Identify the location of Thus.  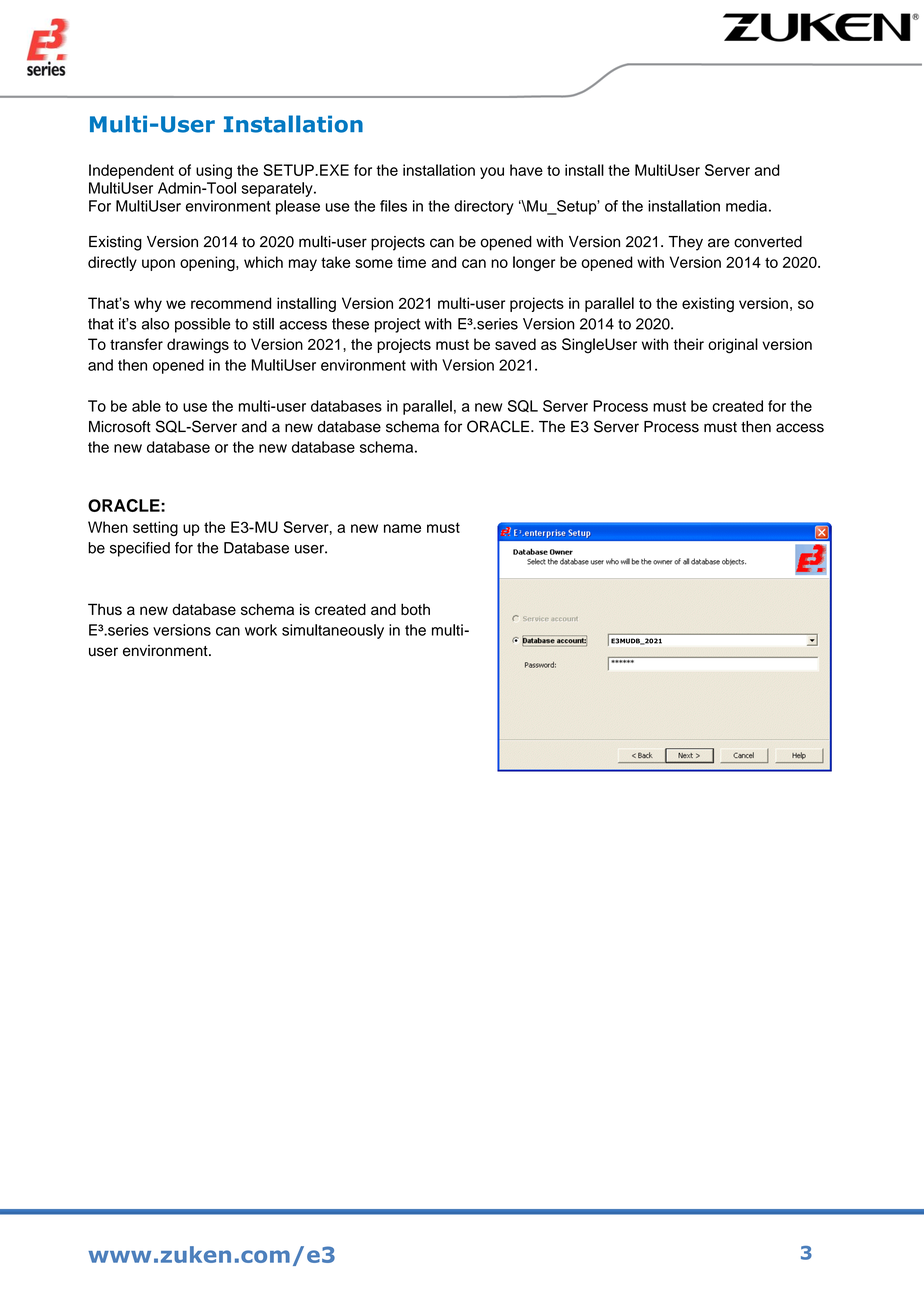
(105, 609).
